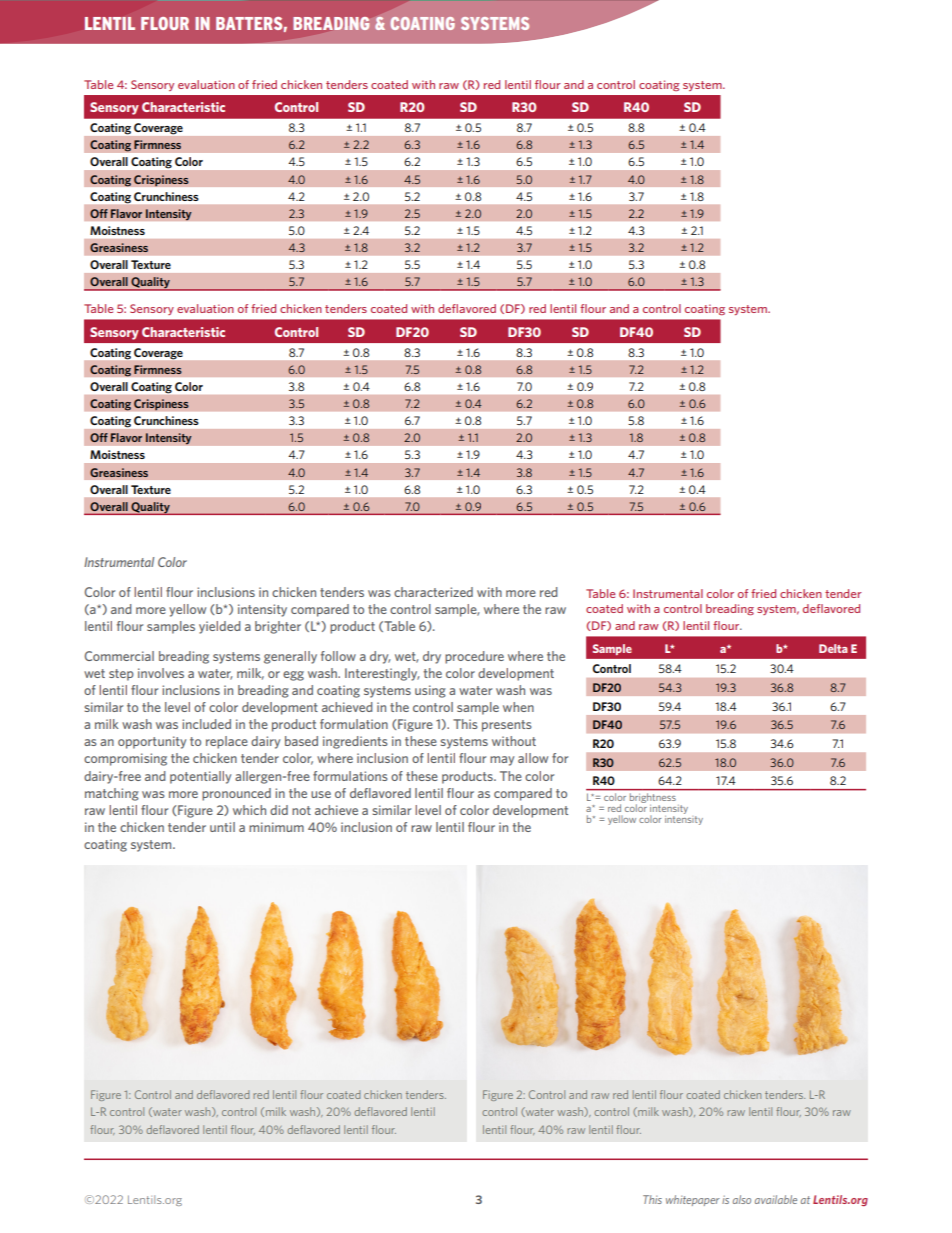 Image resolution: width=952 pixels, height=1233 pixels. What do you see at coordinates (776, 1199) in the page?
I see `available` at bounding box center [776, 1199].
